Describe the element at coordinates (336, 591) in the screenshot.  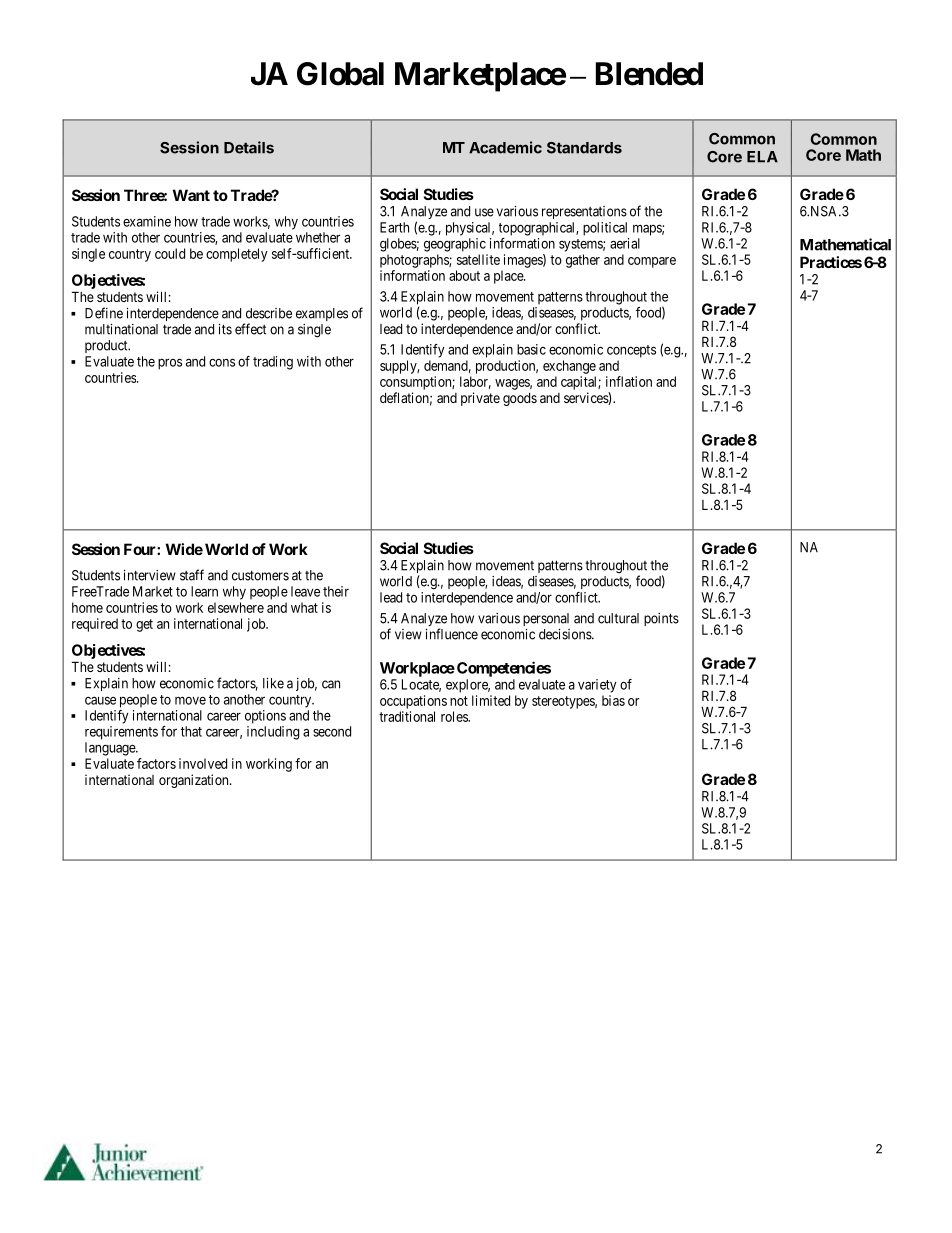
I see `their` at that location.
